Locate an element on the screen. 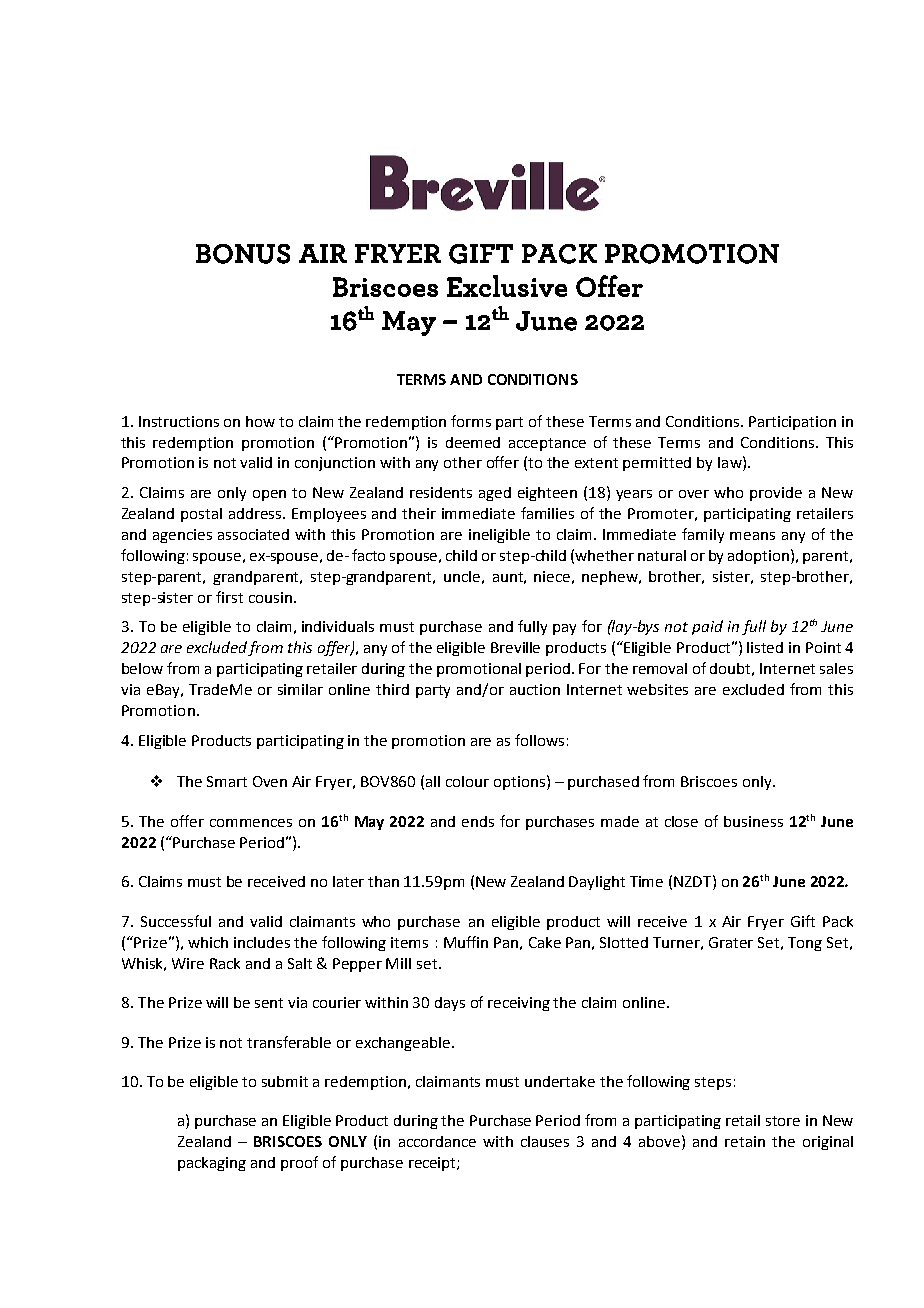 Image resolution: width=924 pixels, height=1308 pixels. Grater is located at coordinates (731, 942).
